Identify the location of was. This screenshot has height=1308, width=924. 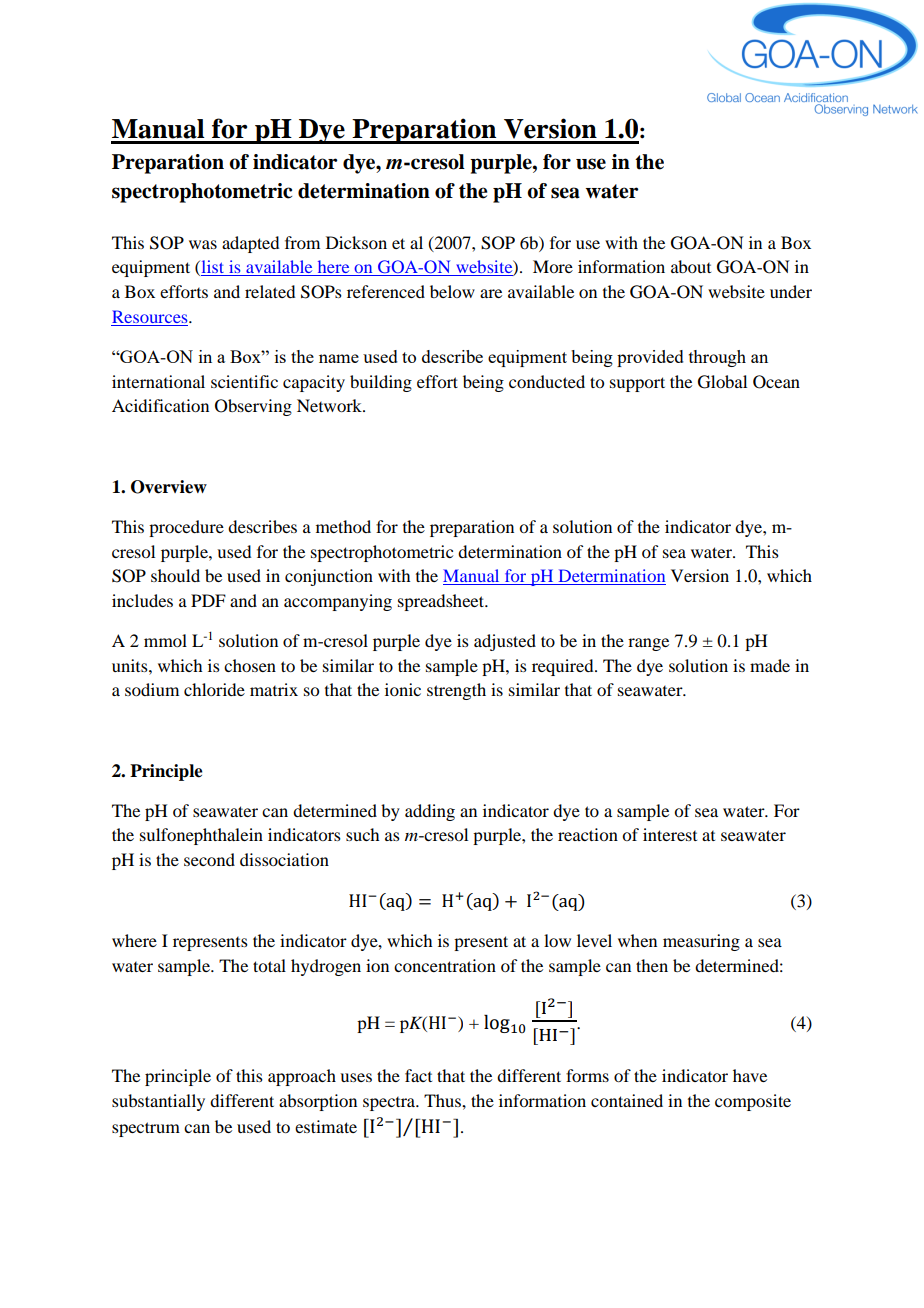
(203, 244).
